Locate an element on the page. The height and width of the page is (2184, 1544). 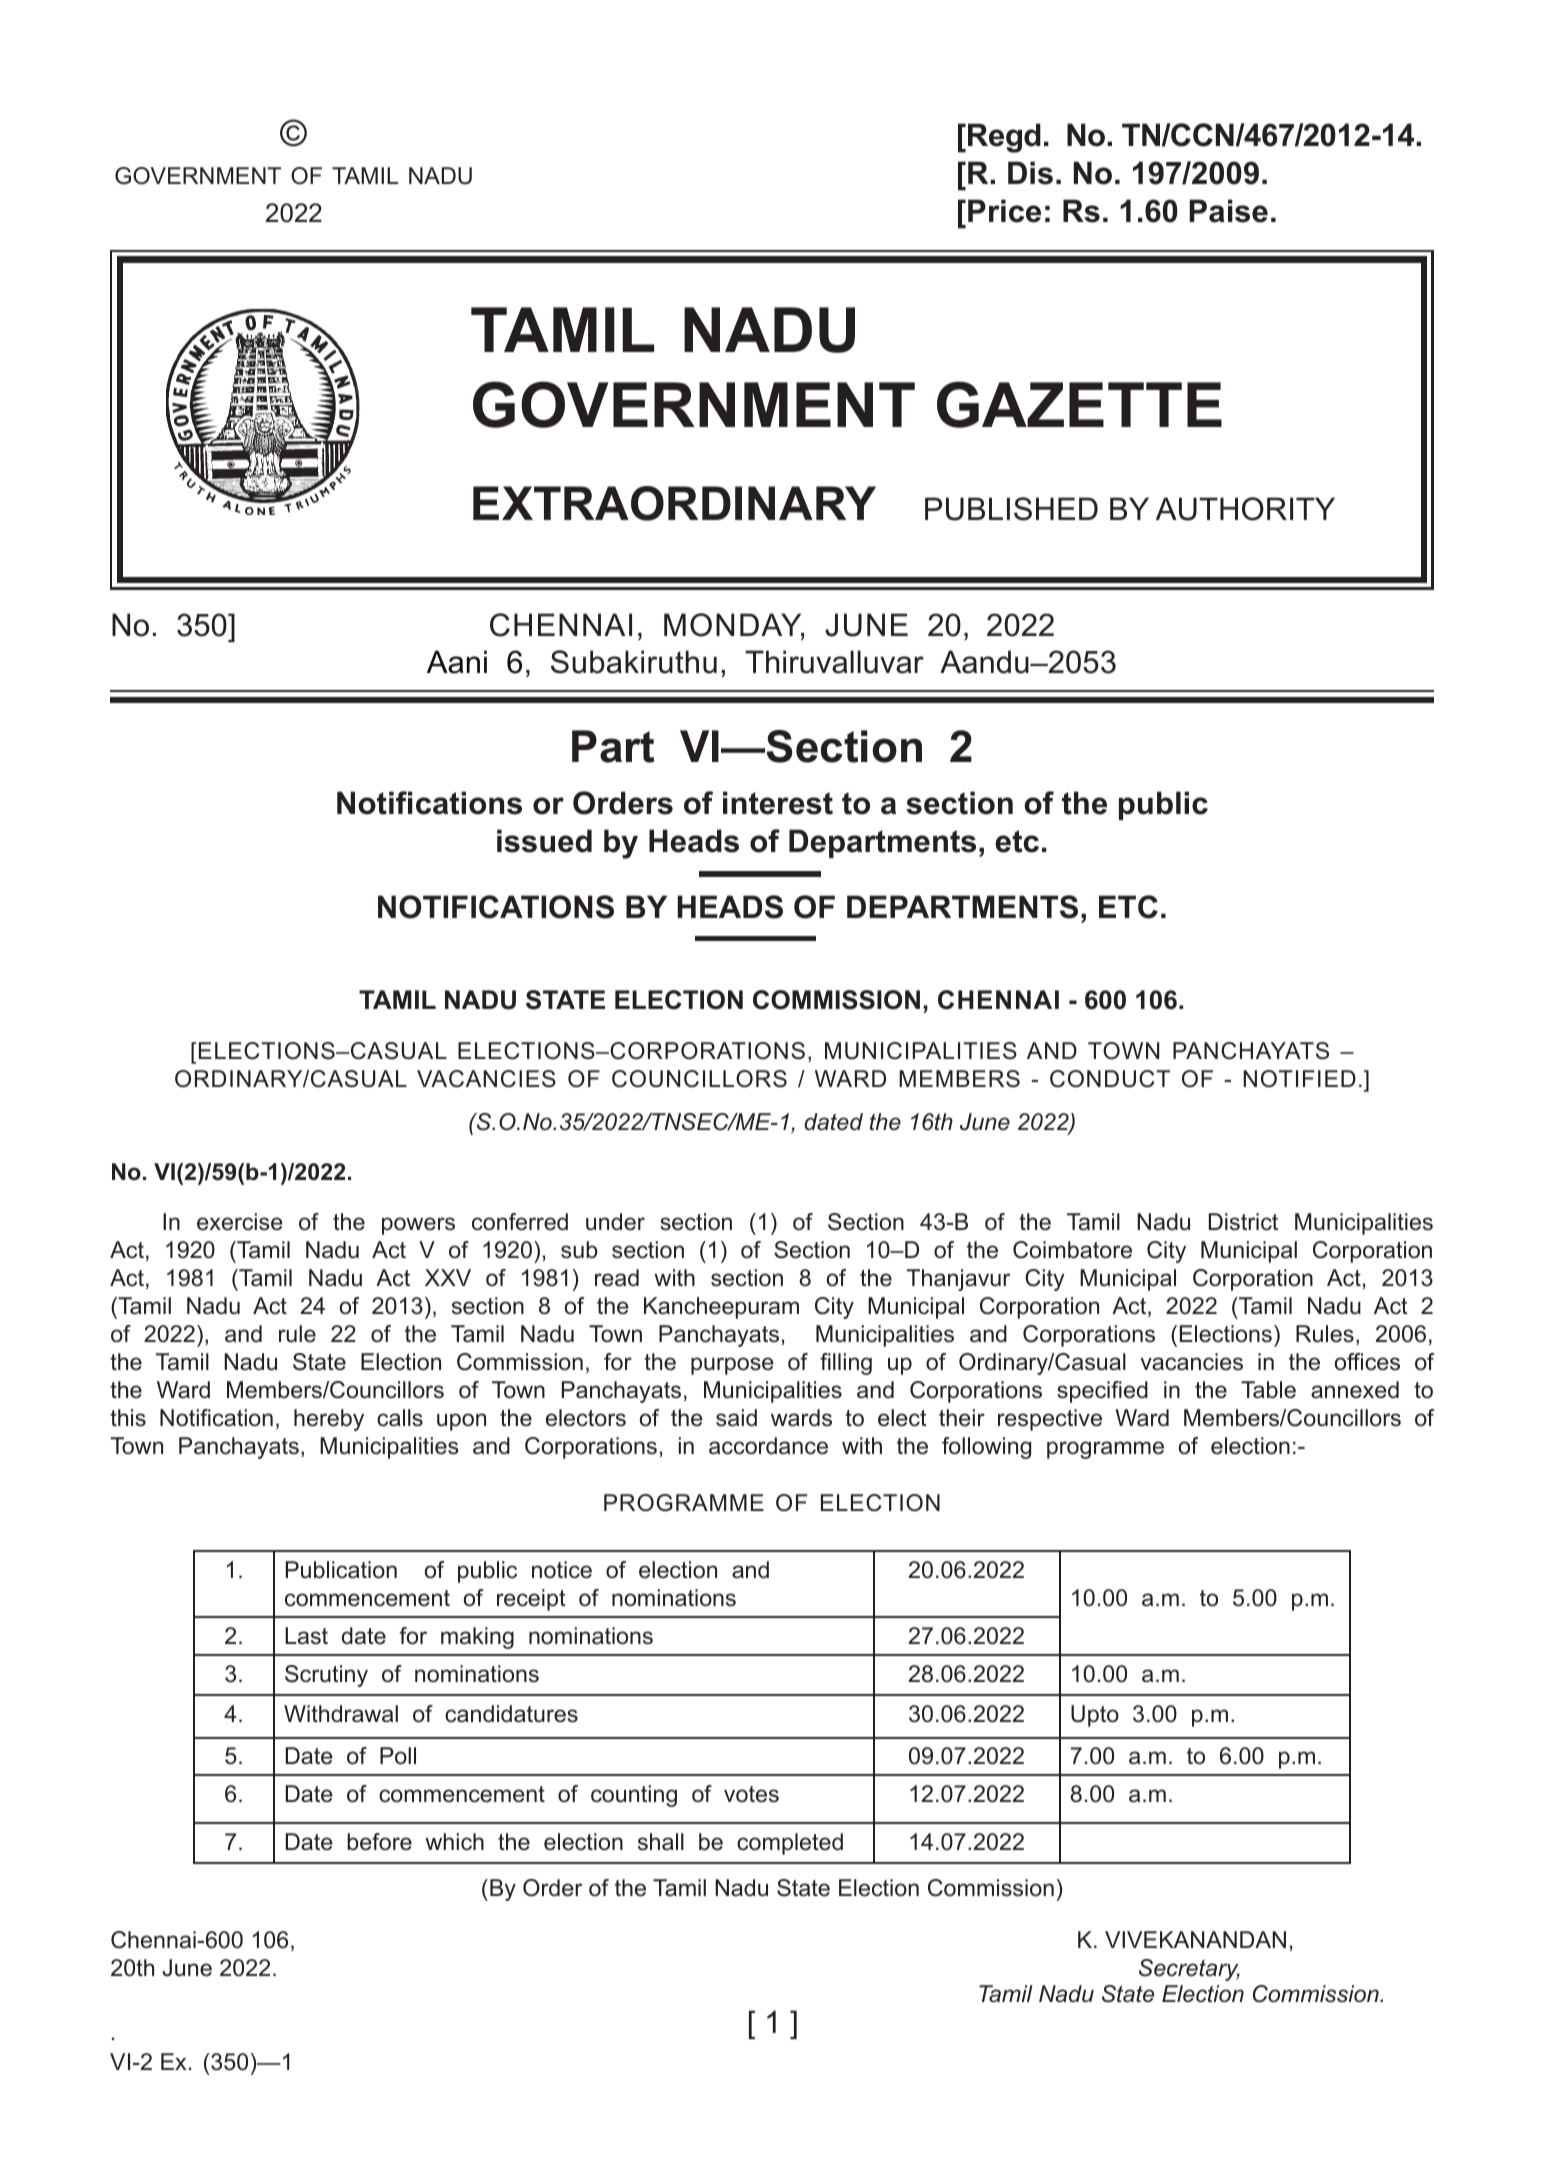
hereby is located at coordinates (329, 1420).
